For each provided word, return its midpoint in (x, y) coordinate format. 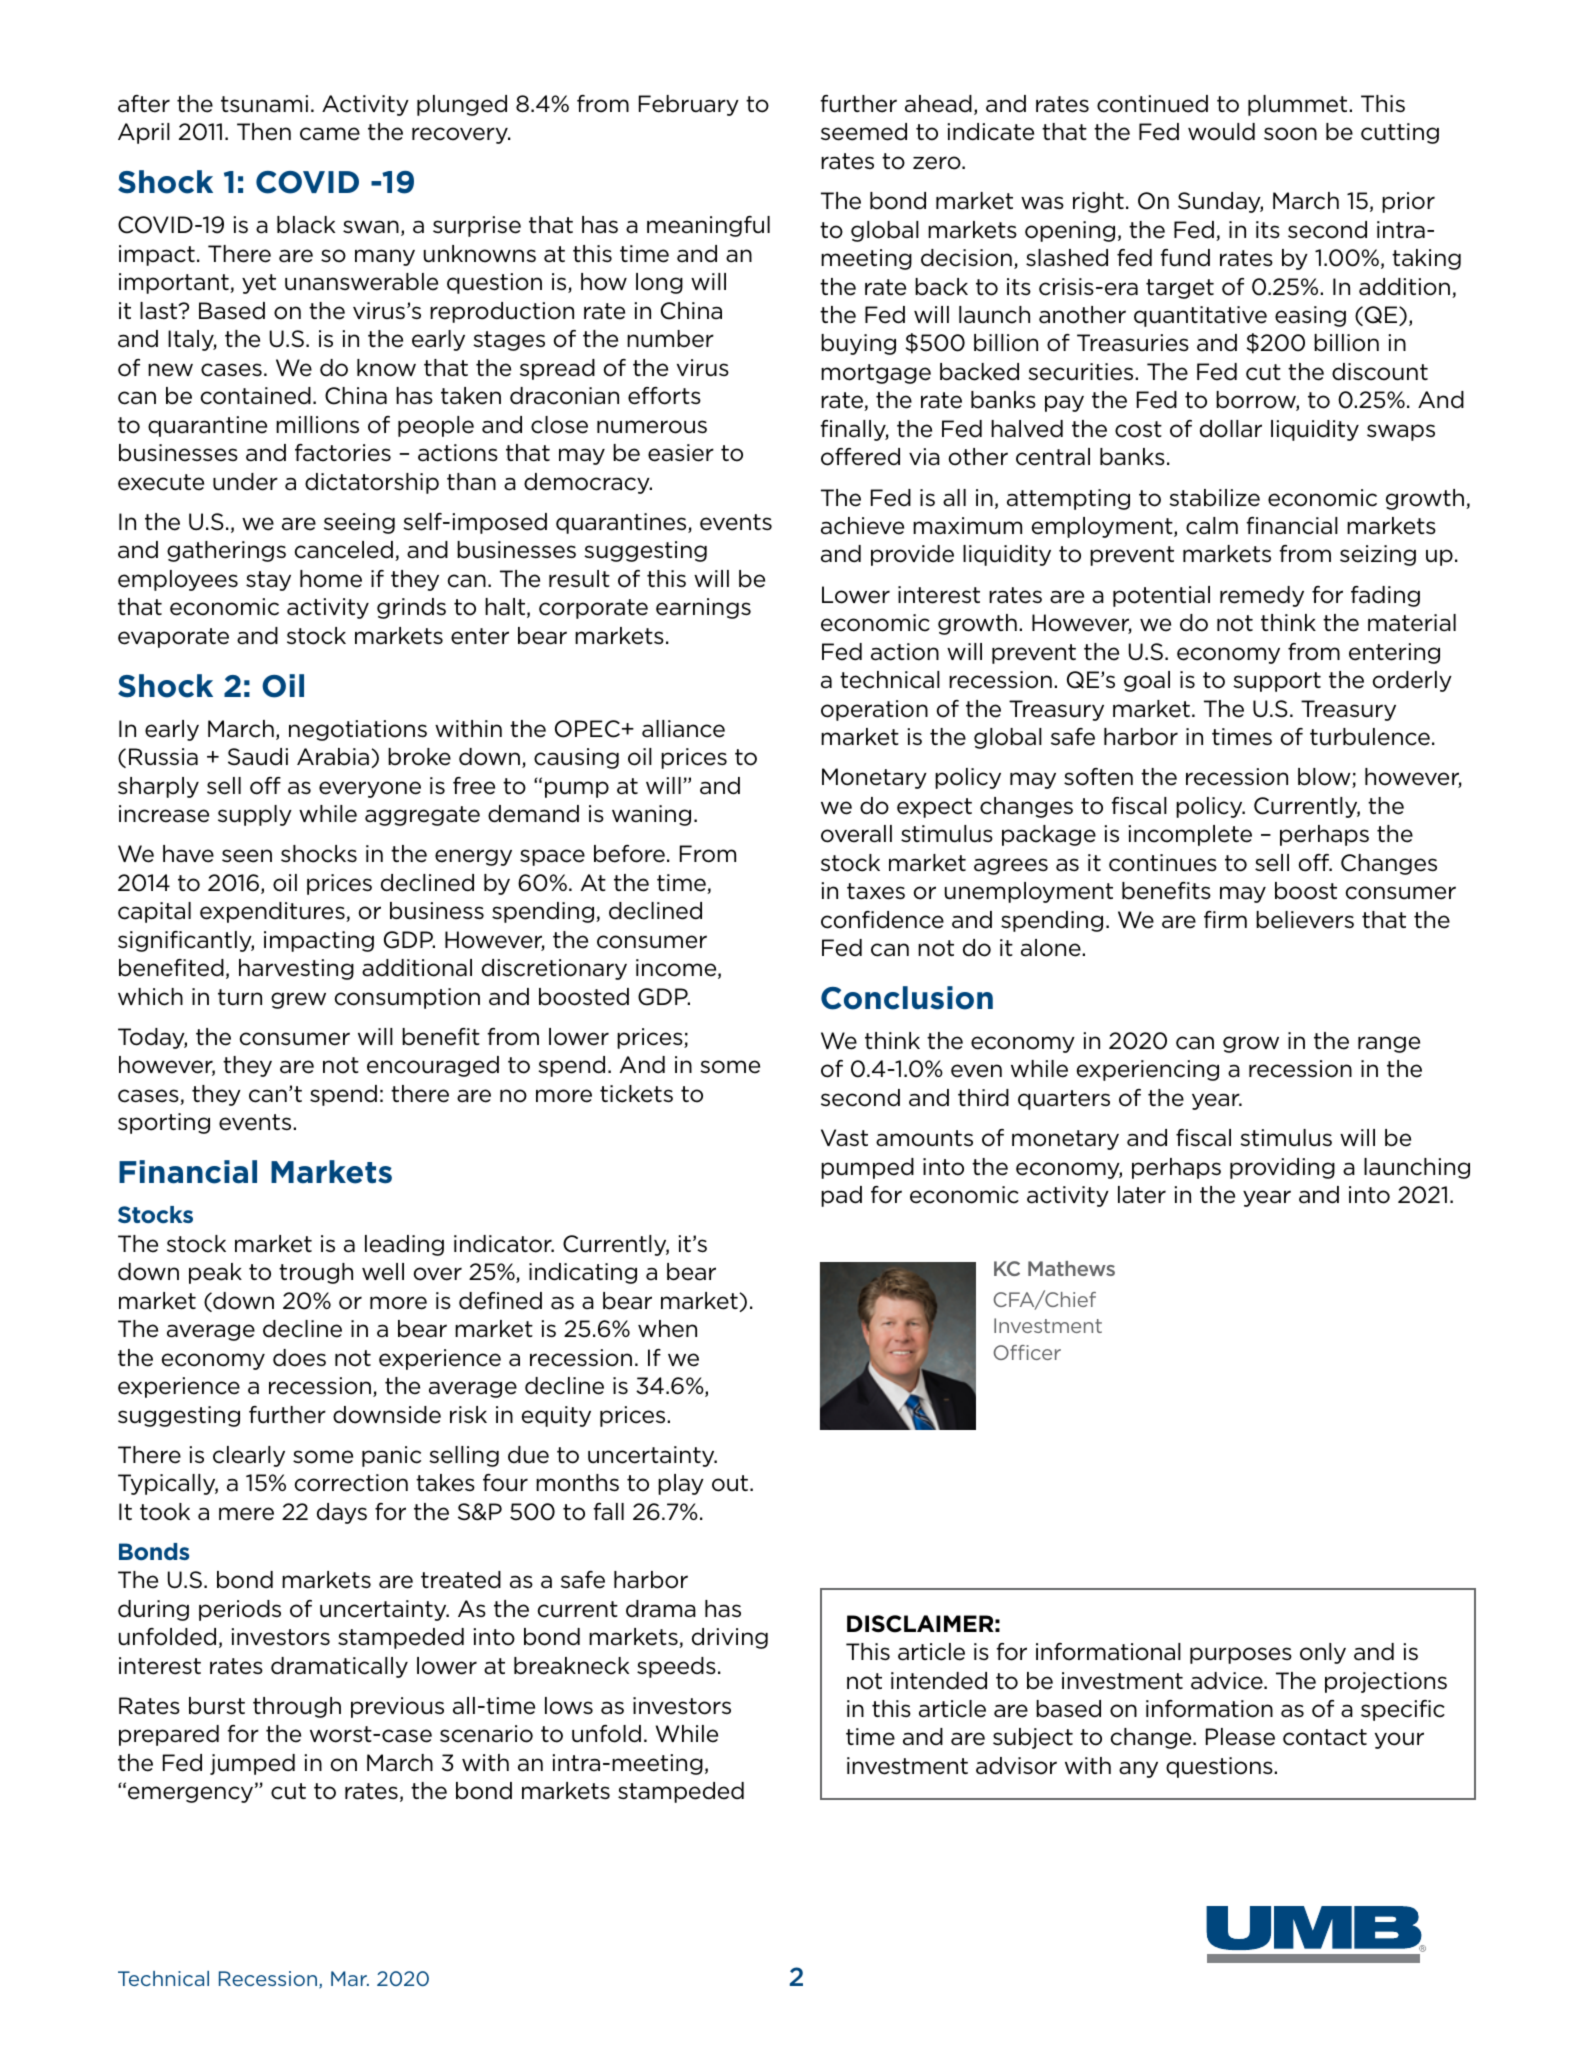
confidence (882, 920)
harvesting (296, 969)
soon (1290, 134)
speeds (676, 1667)
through (297, 1707)
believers (1305, 920)
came (330, 134)
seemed (864, 132)
